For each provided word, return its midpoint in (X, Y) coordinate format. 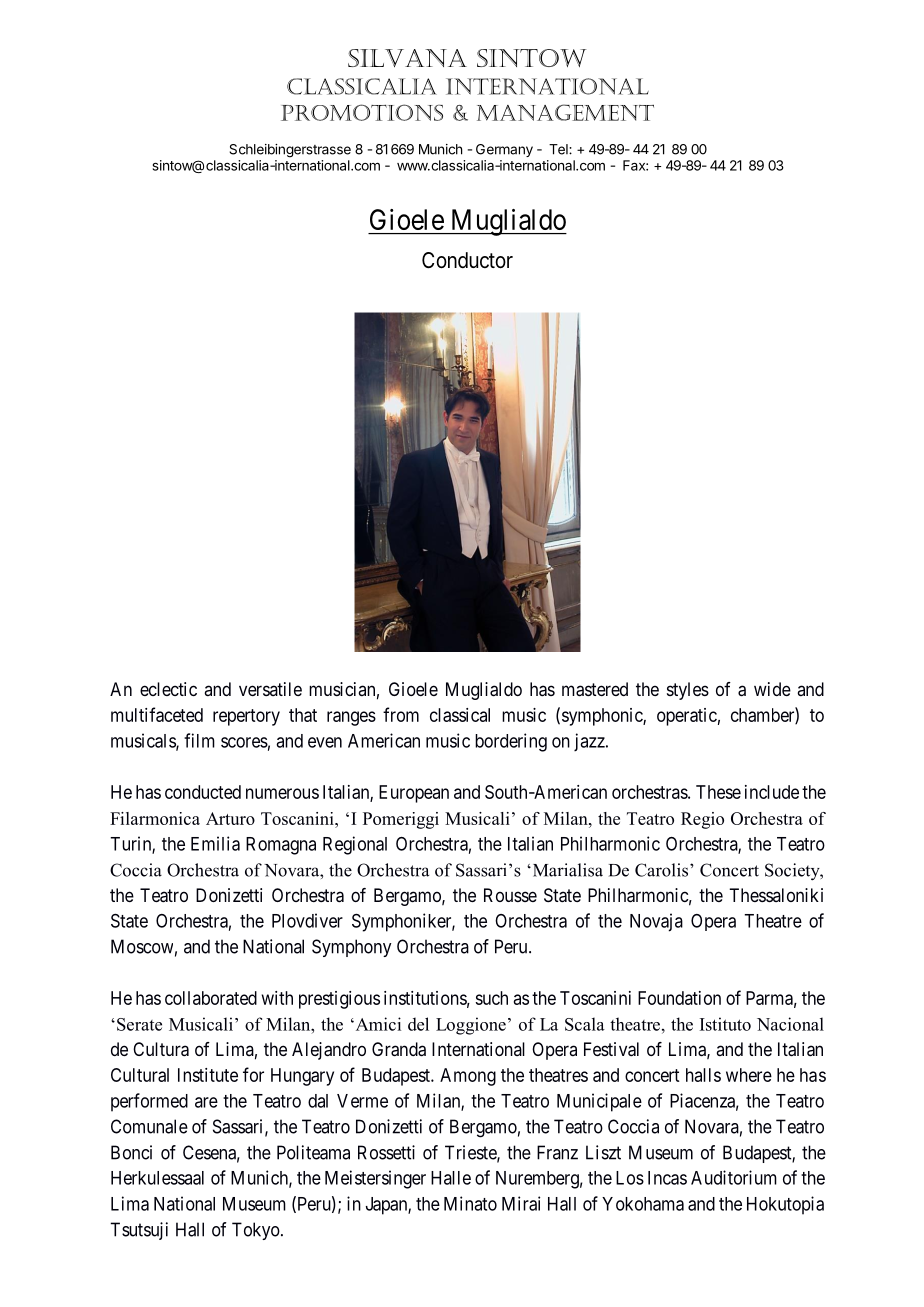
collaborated (211, 998)
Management (565, 112)
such (491, 998)
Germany (504, 150)
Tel (559, 149)
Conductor (467, 260)
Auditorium (734, 1177)
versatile (270, 689)
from (401, 714)
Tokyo (256, 1231)
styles (688, 691)
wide (772, 689)
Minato (470, 1203)
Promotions (362, 112)
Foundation (679, 998)
